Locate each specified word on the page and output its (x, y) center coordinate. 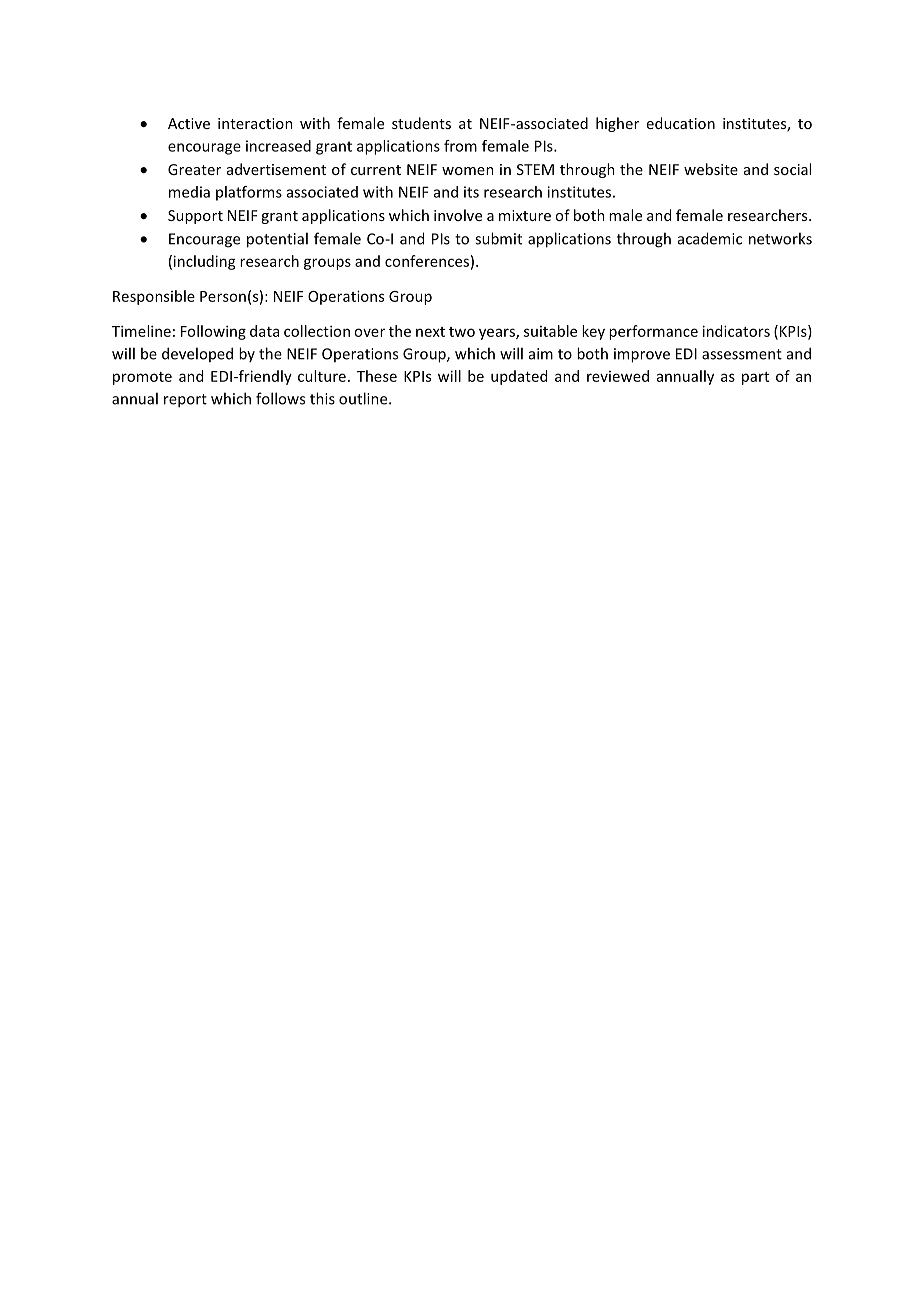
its (471, 192)
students (421, 123)
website (711, 169)
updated (519, 377)
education (681, 123)
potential (277, 240)
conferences (427, 261)
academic (710, 238)
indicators (736, 331)
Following (213, 332)
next (430, 332)
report (185, 401)
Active (189, 123)
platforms (249, 193)
